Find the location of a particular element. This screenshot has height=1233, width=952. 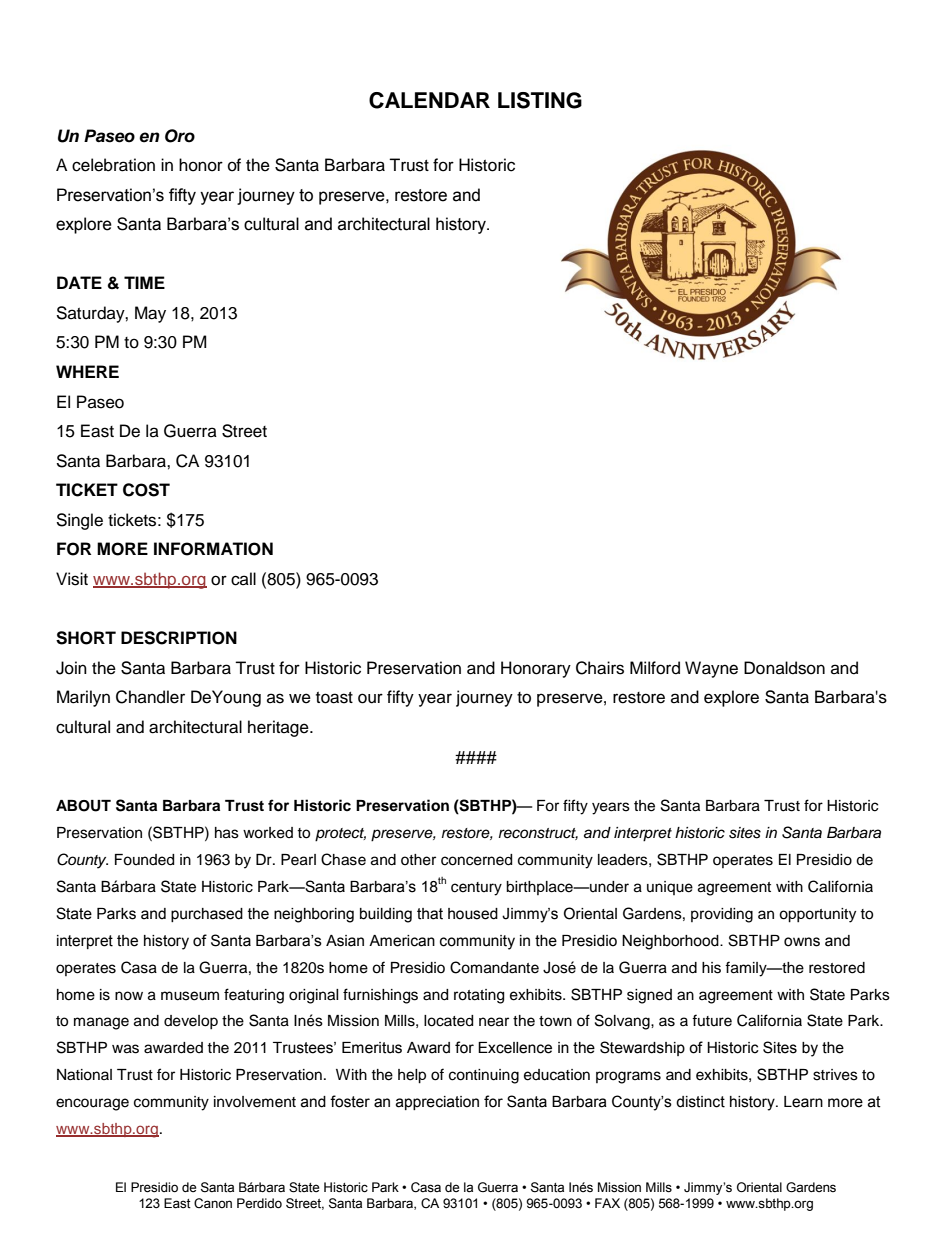

celebration is located at coordinates (113, 165).
